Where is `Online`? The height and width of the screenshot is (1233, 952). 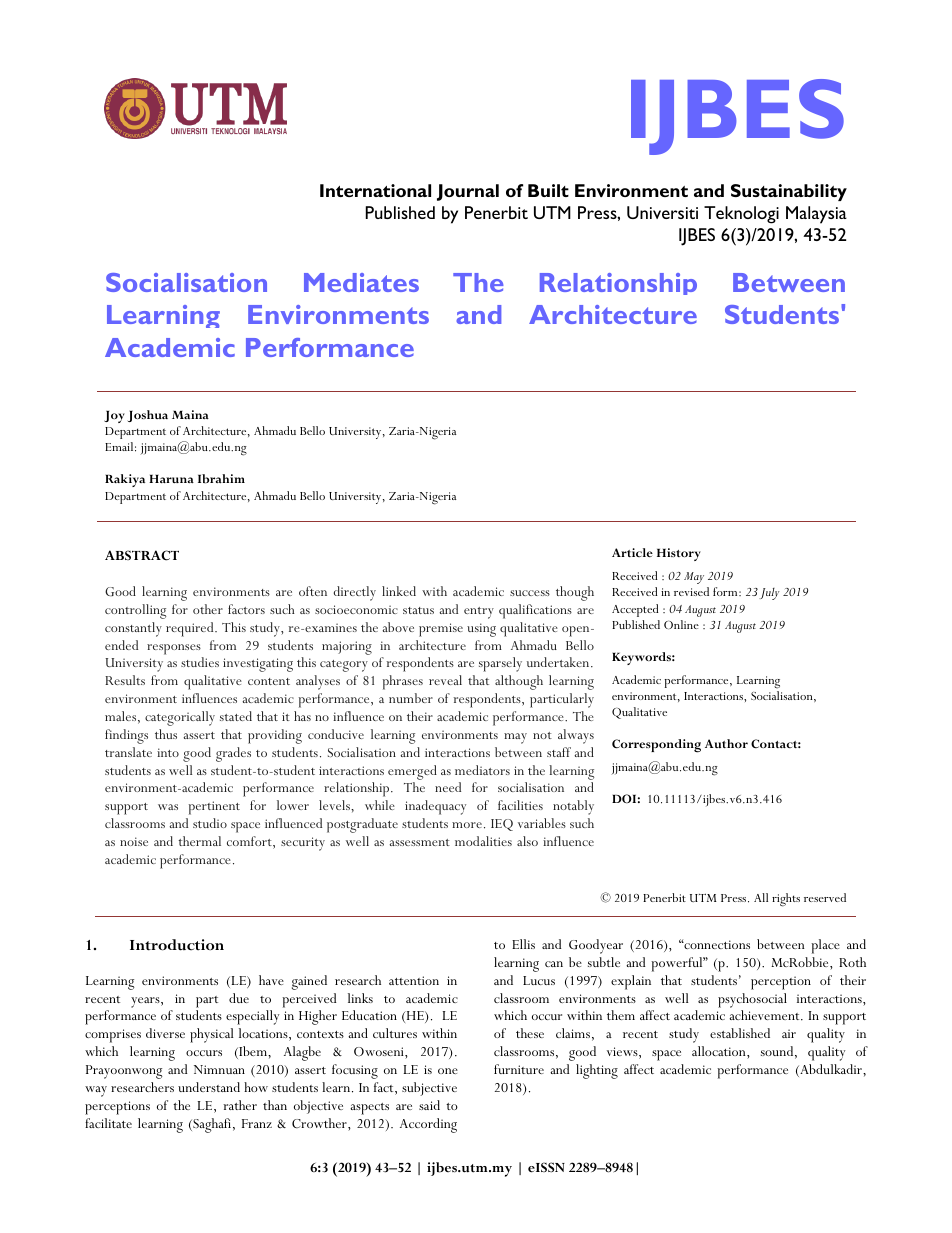 Online is located at coordinates (681, 624).
